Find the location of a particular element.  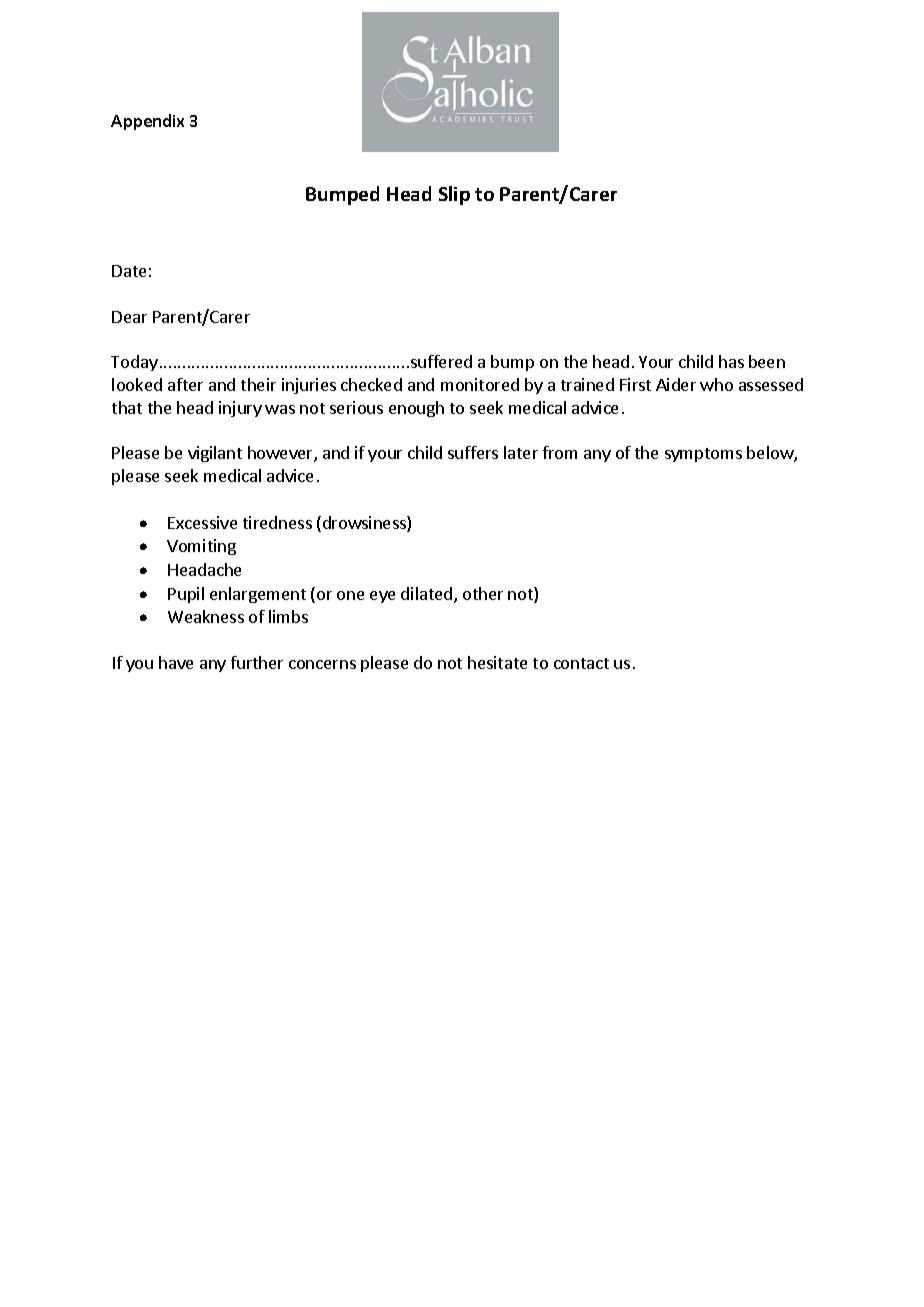

monitored is located at coordinates (480, 384).
